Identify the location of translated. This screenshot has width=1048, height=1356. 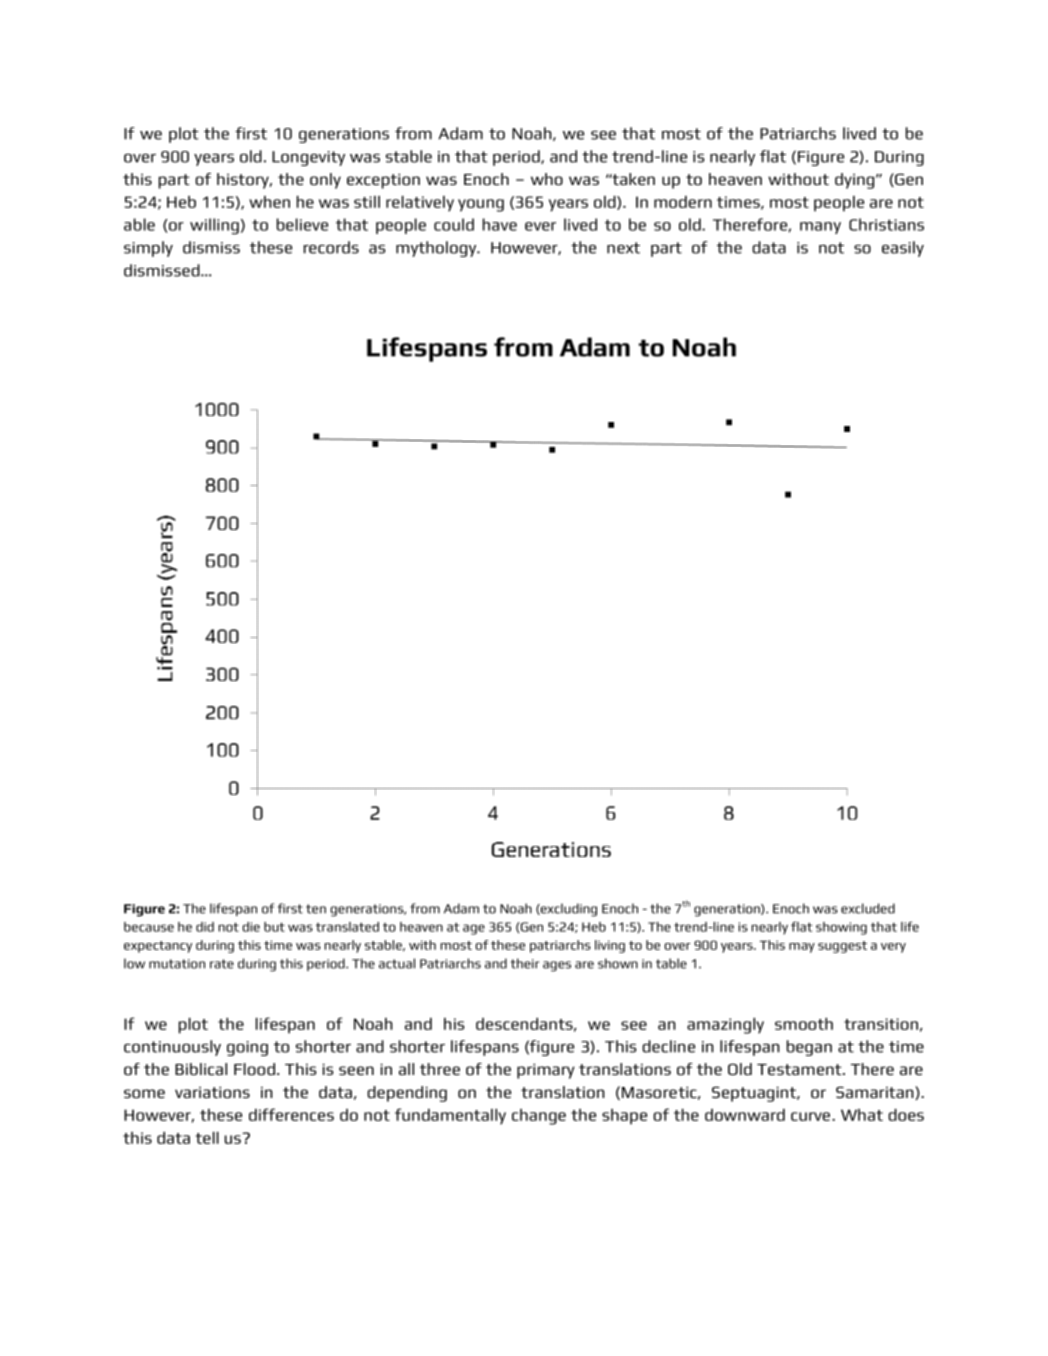
(347, 927).
